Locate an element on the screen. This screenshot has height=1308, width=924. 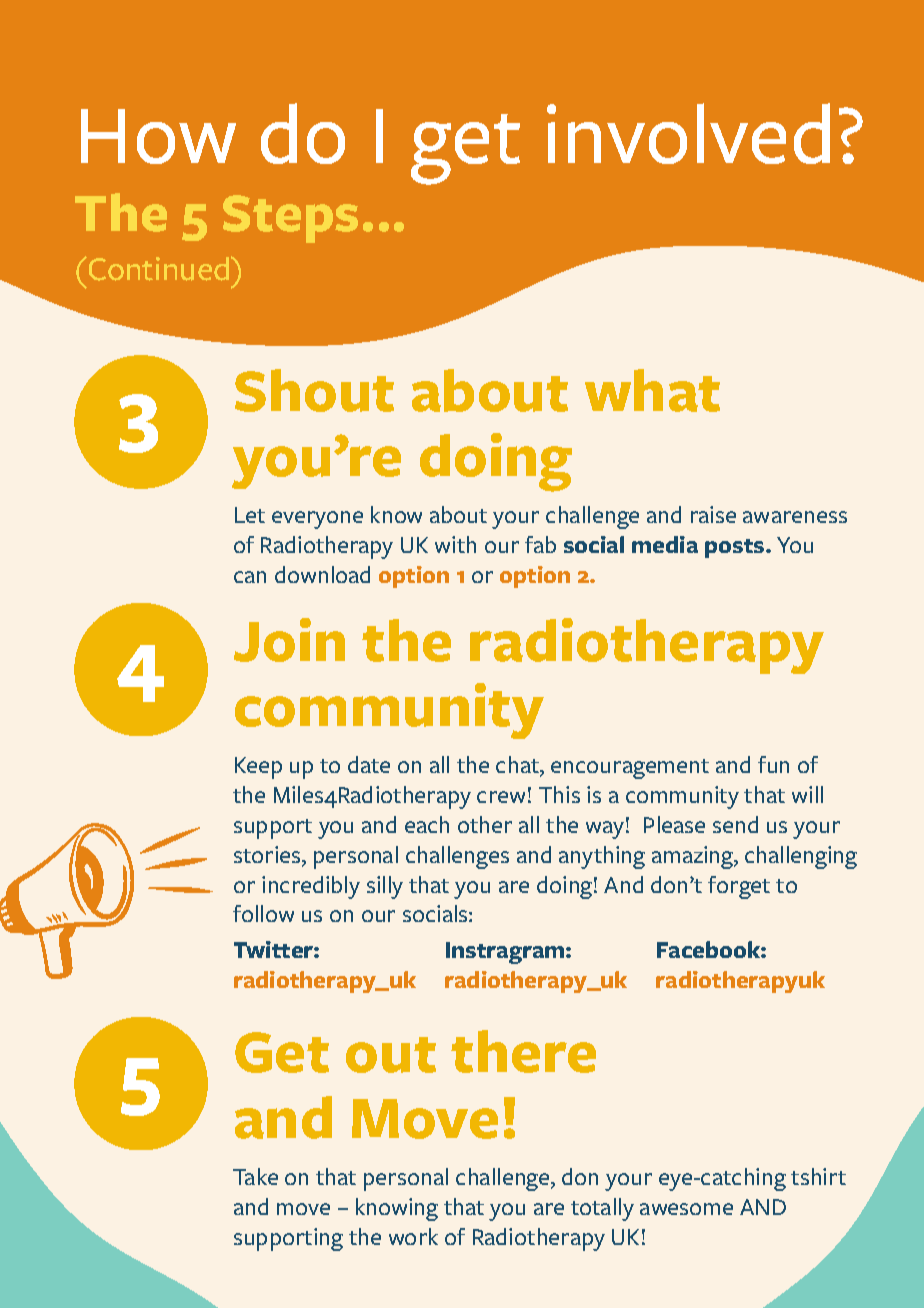
stories is located at coordinates (268, 856).
